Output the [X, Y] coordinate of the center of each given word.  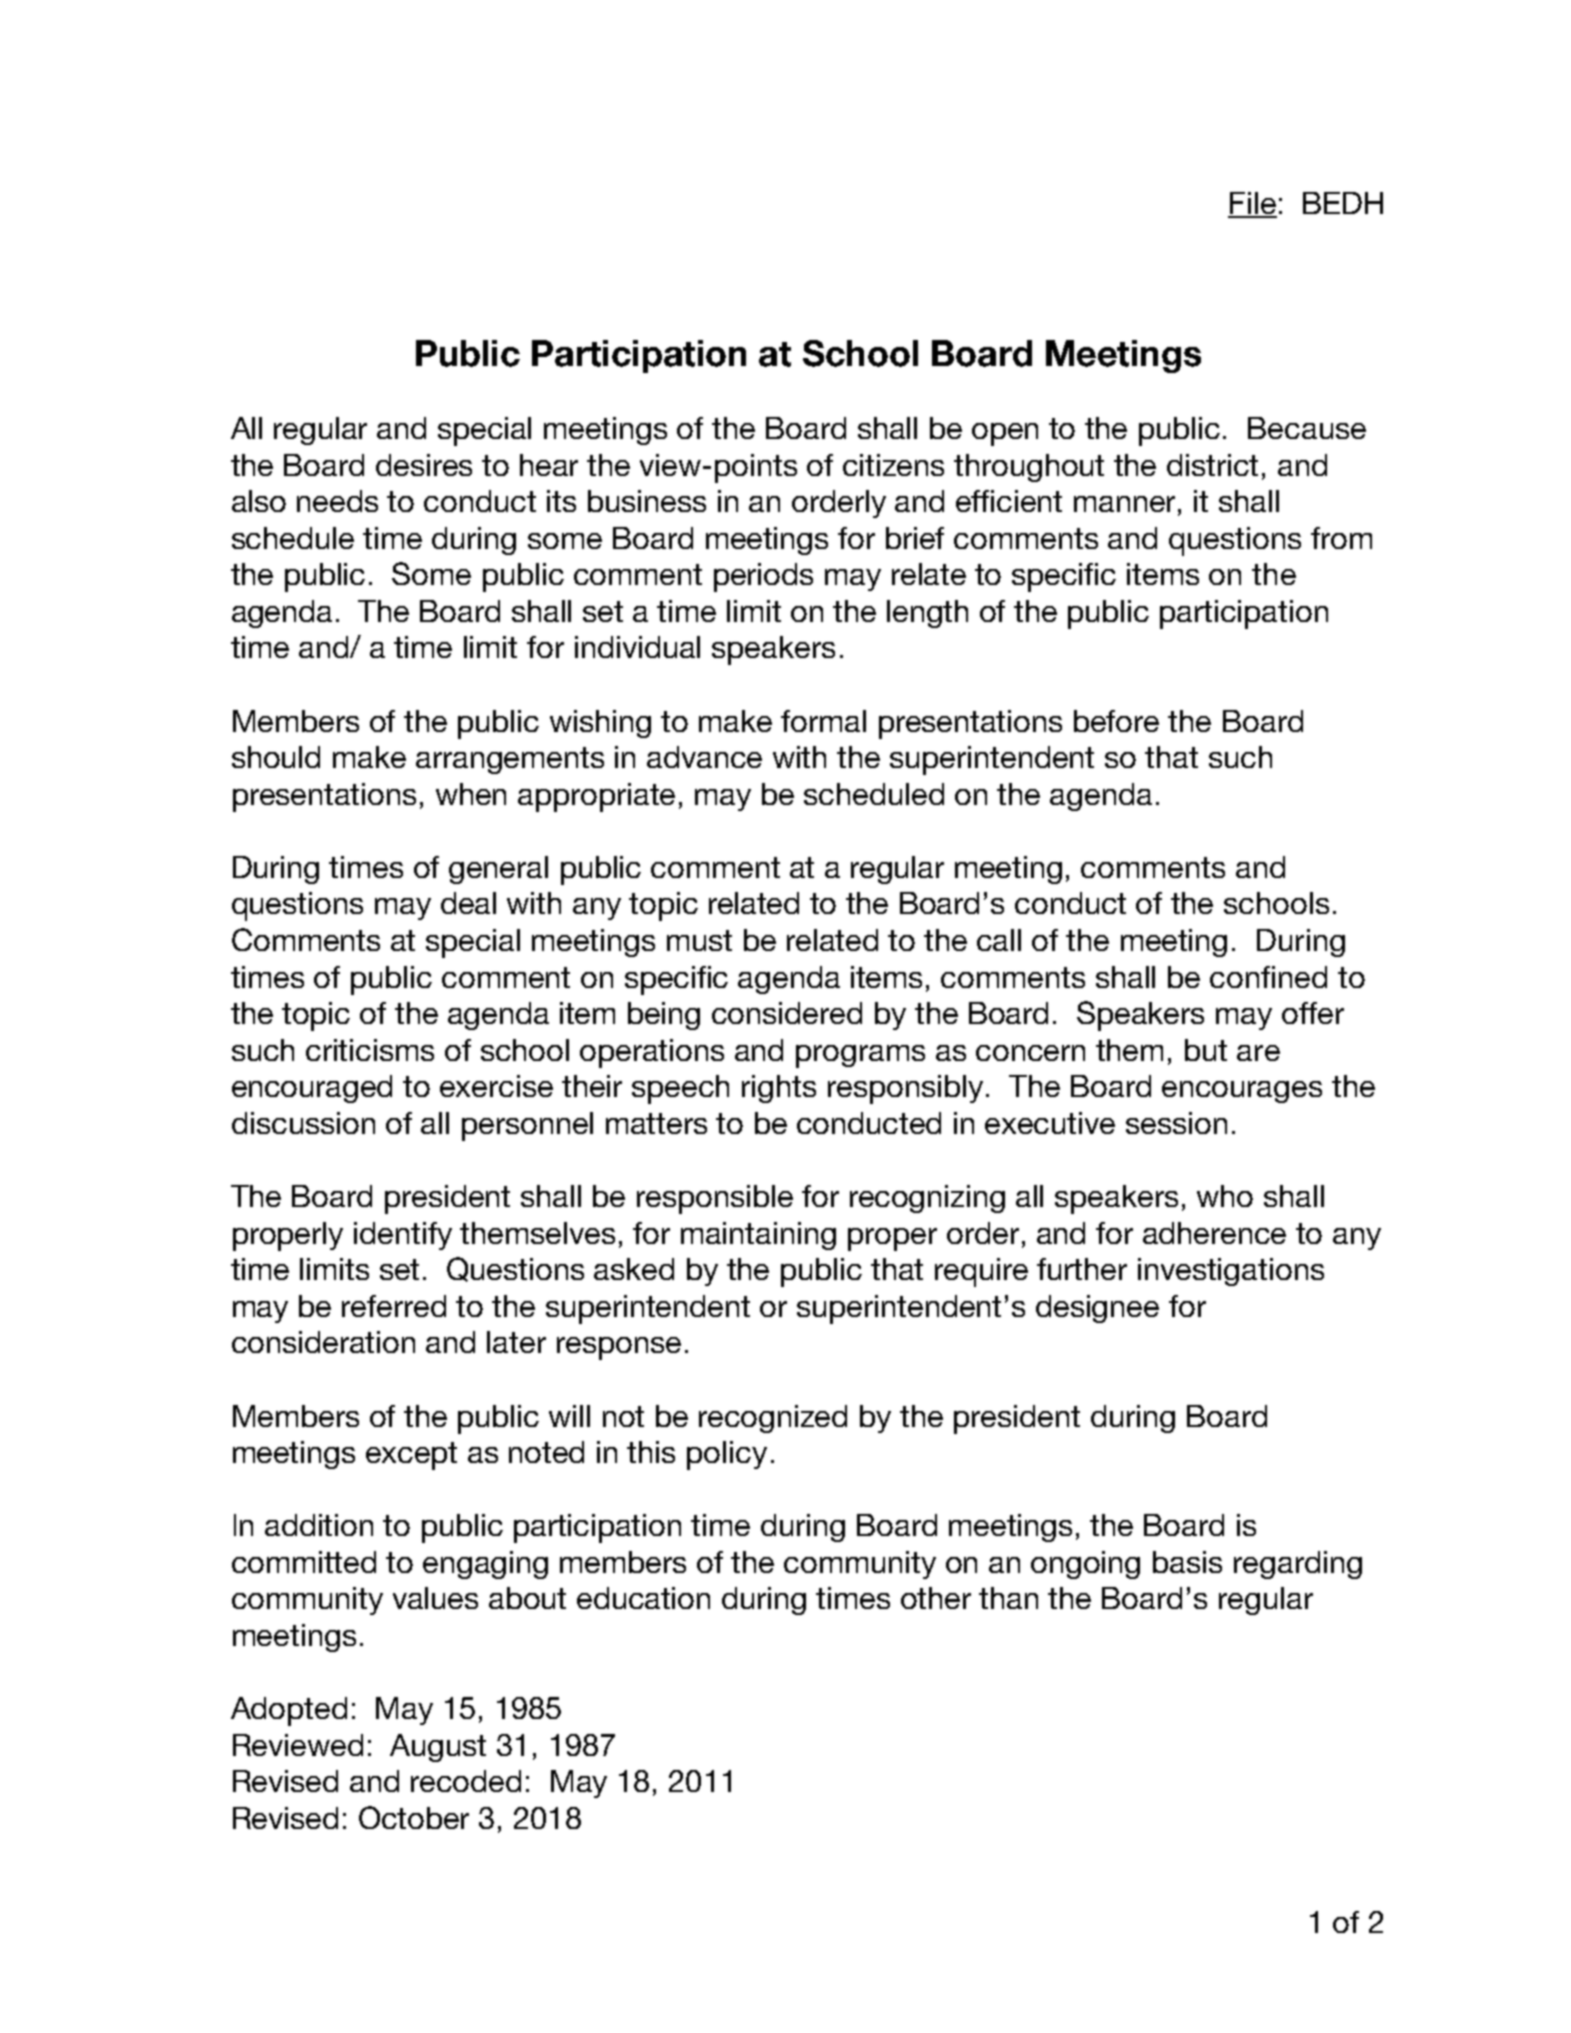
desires [424, 465]
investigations [1231, 1272]
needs [337, 501]
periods [763, 577]
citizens [893, 465]
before [1116, 721]
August [438, 1748]
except [411, 1456]
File [1252, 204]
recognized [773, 1419]
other [936, 1598]
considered [787, 1013]
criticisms [370, 1050]
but [1206, 1050]
